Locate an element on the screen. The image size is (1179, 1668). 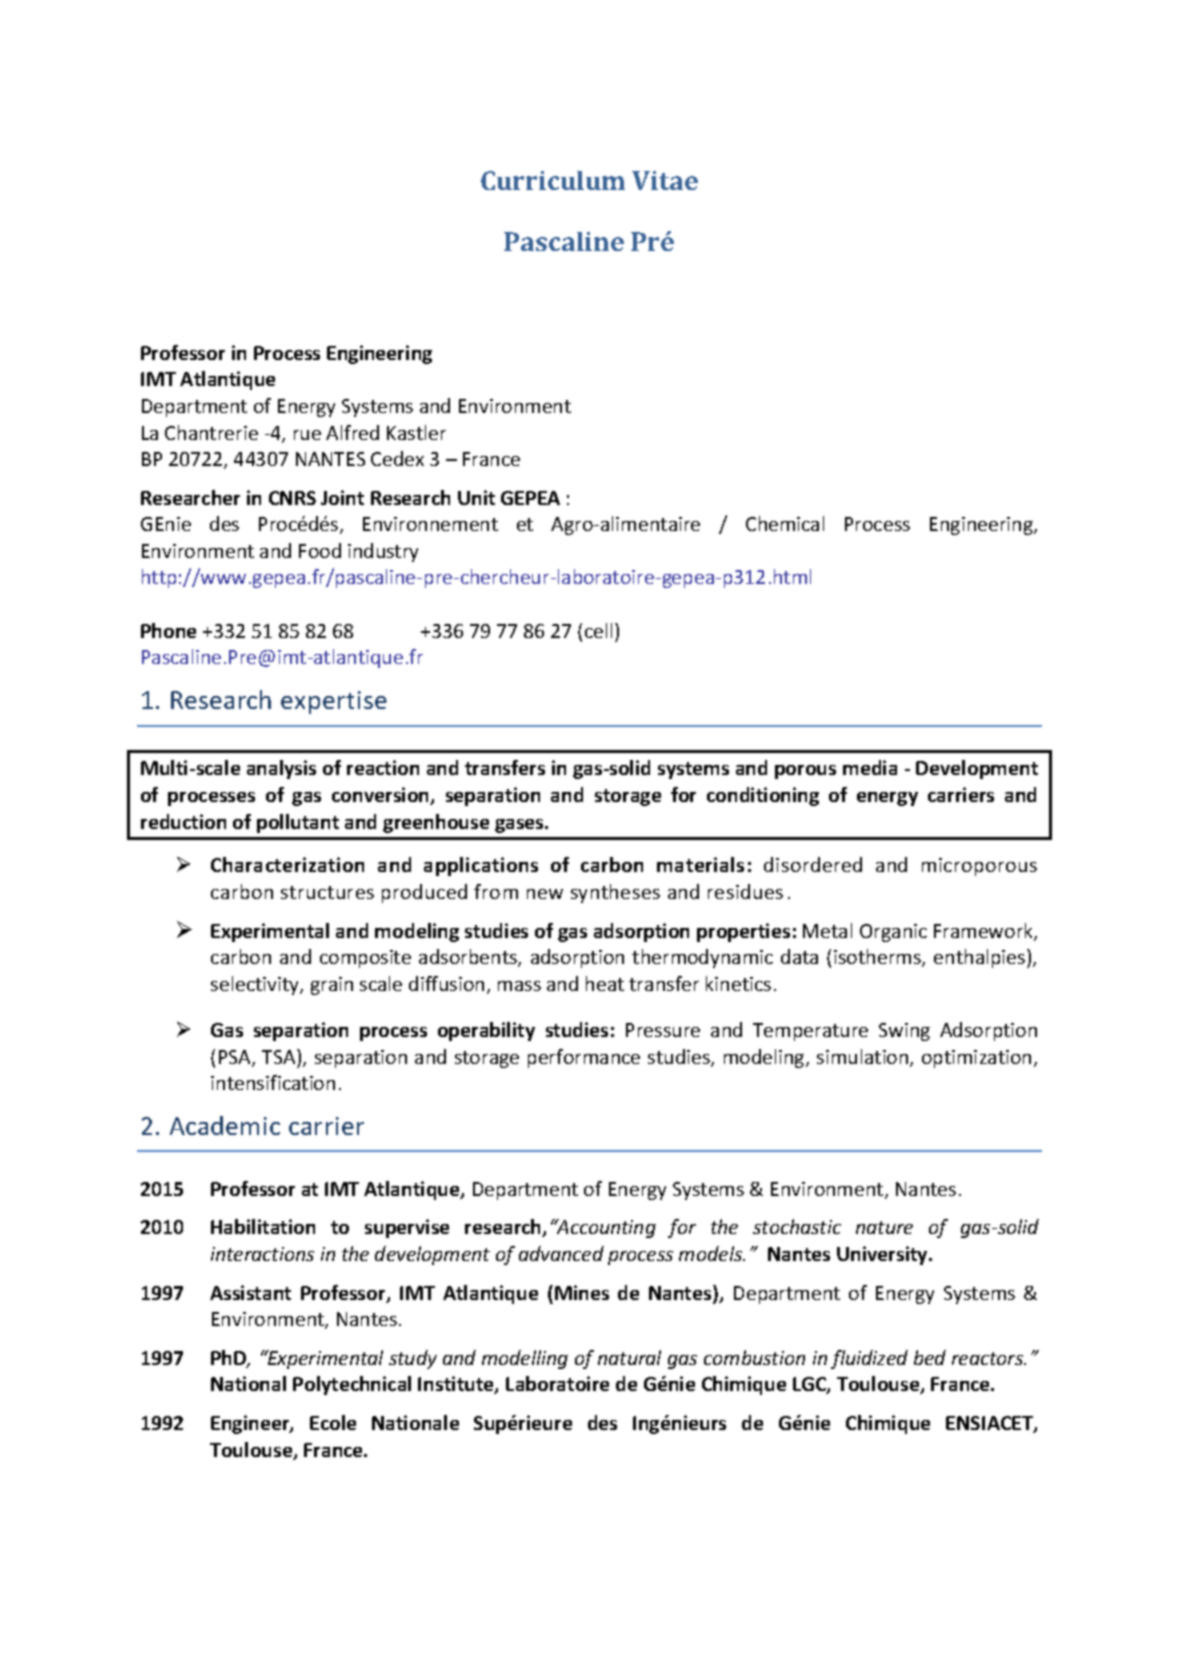
Ecole is located at coordinates (333, 1422).
